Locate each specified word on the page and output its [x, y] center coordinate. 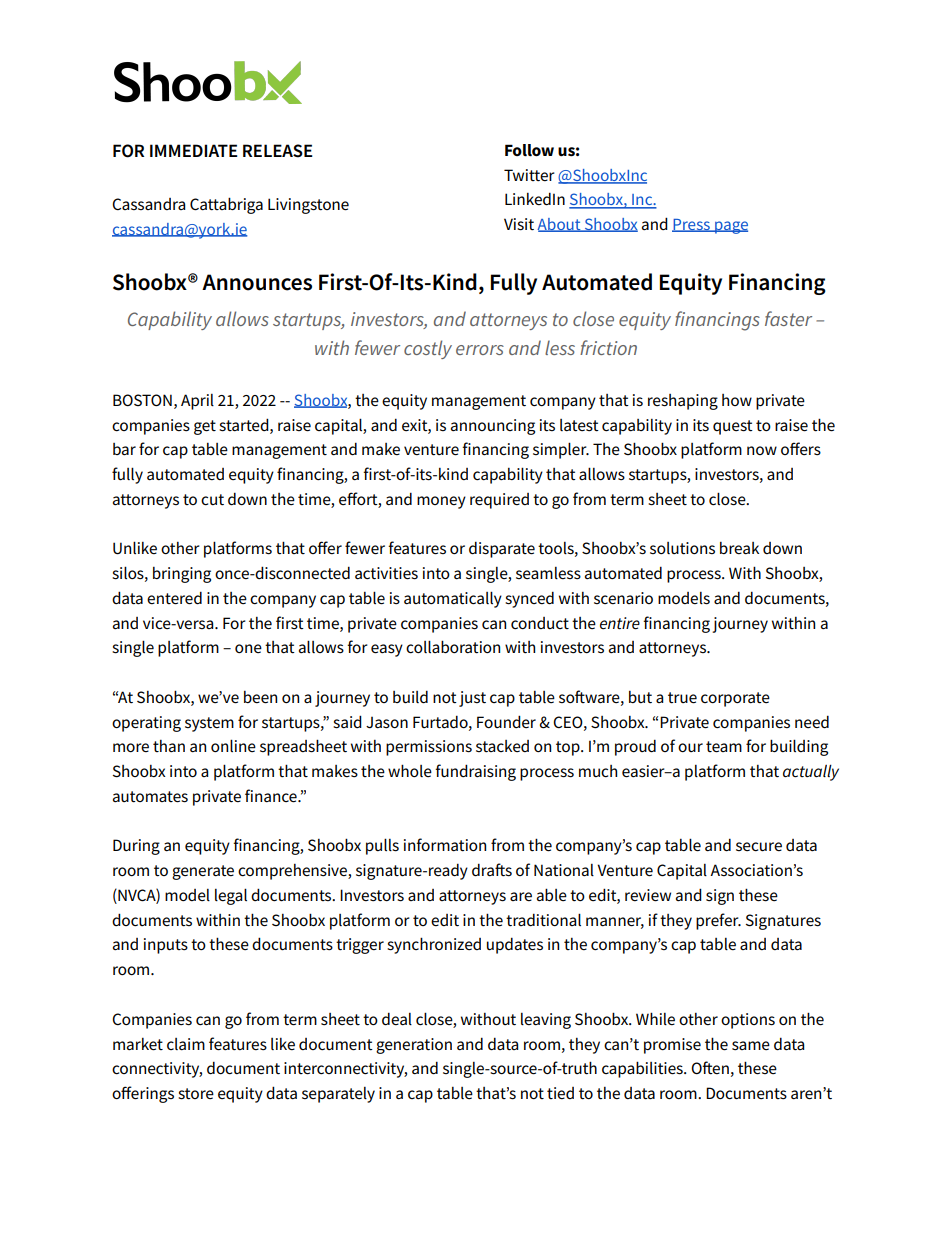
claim [186, 1044]
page [730, 227]
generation [414, 1046]
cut [212, 500]
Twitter [529, 175]
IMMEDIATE [194, 150]
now [762, 450]
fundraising [475, 772]
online [233, 745]
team [724, 747]
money [441, 502]
